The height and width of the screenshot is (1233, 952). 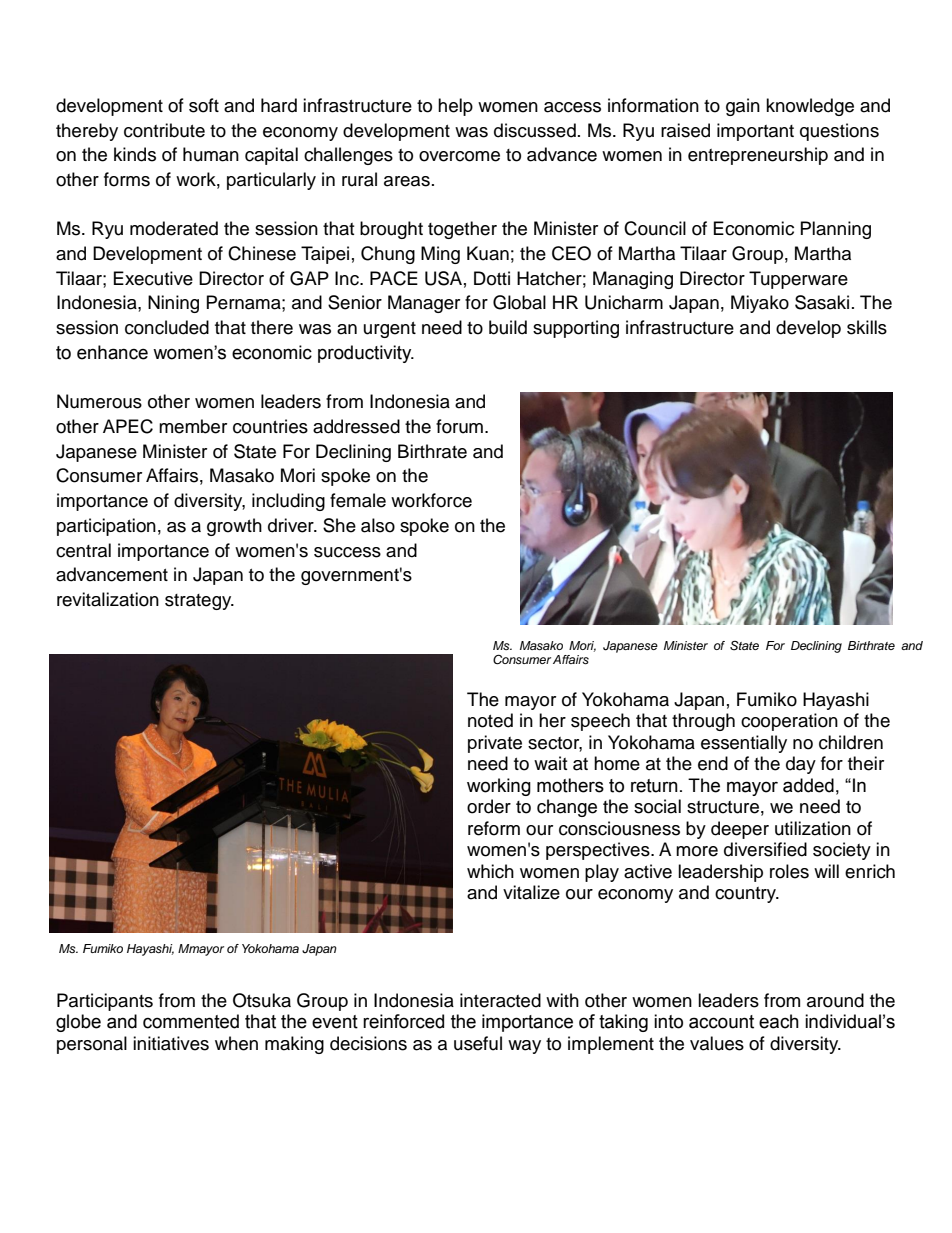 What do you see at coordinates (500, 1000) in the screenshot?
I see `interacted` at bounding box center [500, 1000].
